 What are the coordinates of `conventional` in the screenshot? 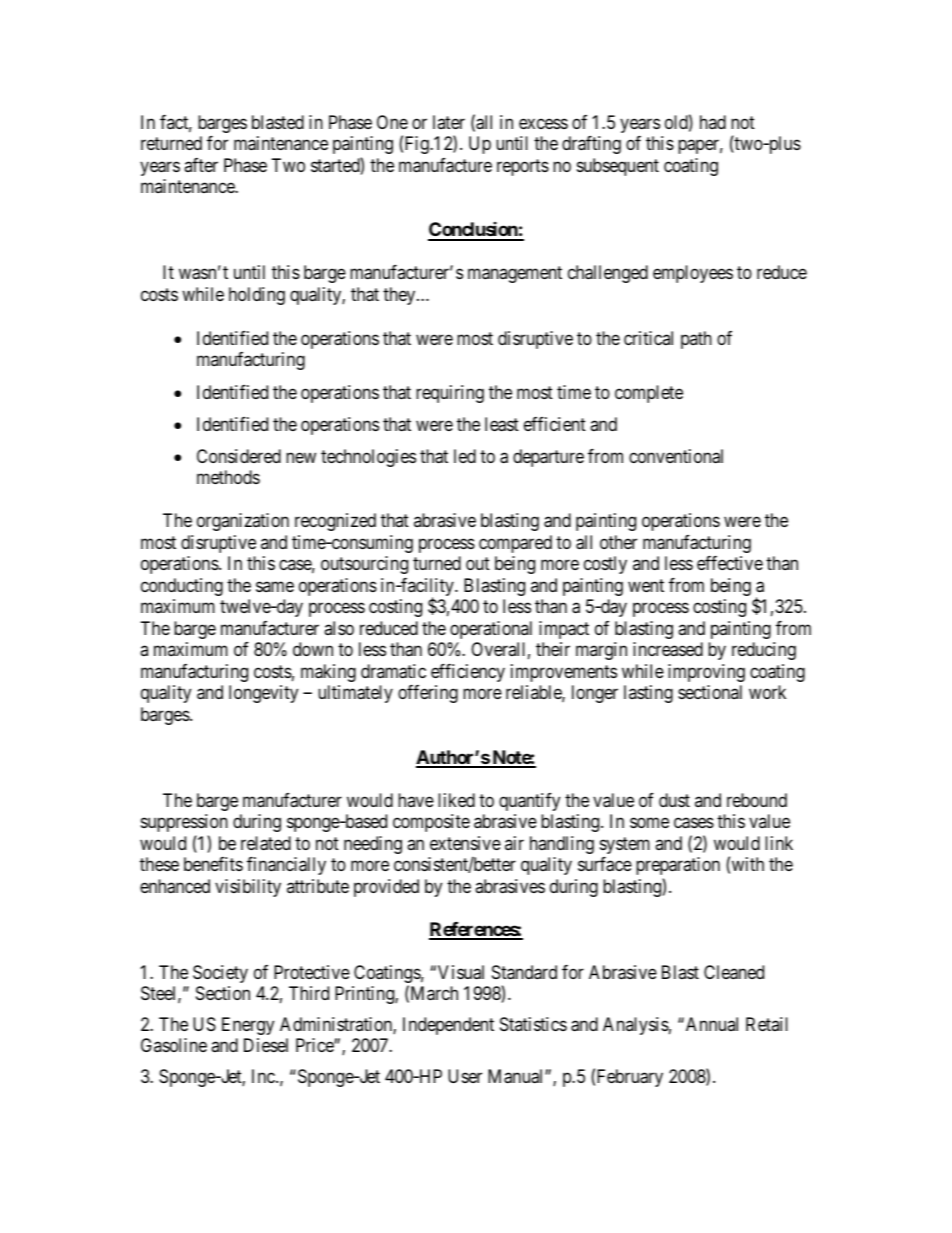 It's located at (676, 456).
